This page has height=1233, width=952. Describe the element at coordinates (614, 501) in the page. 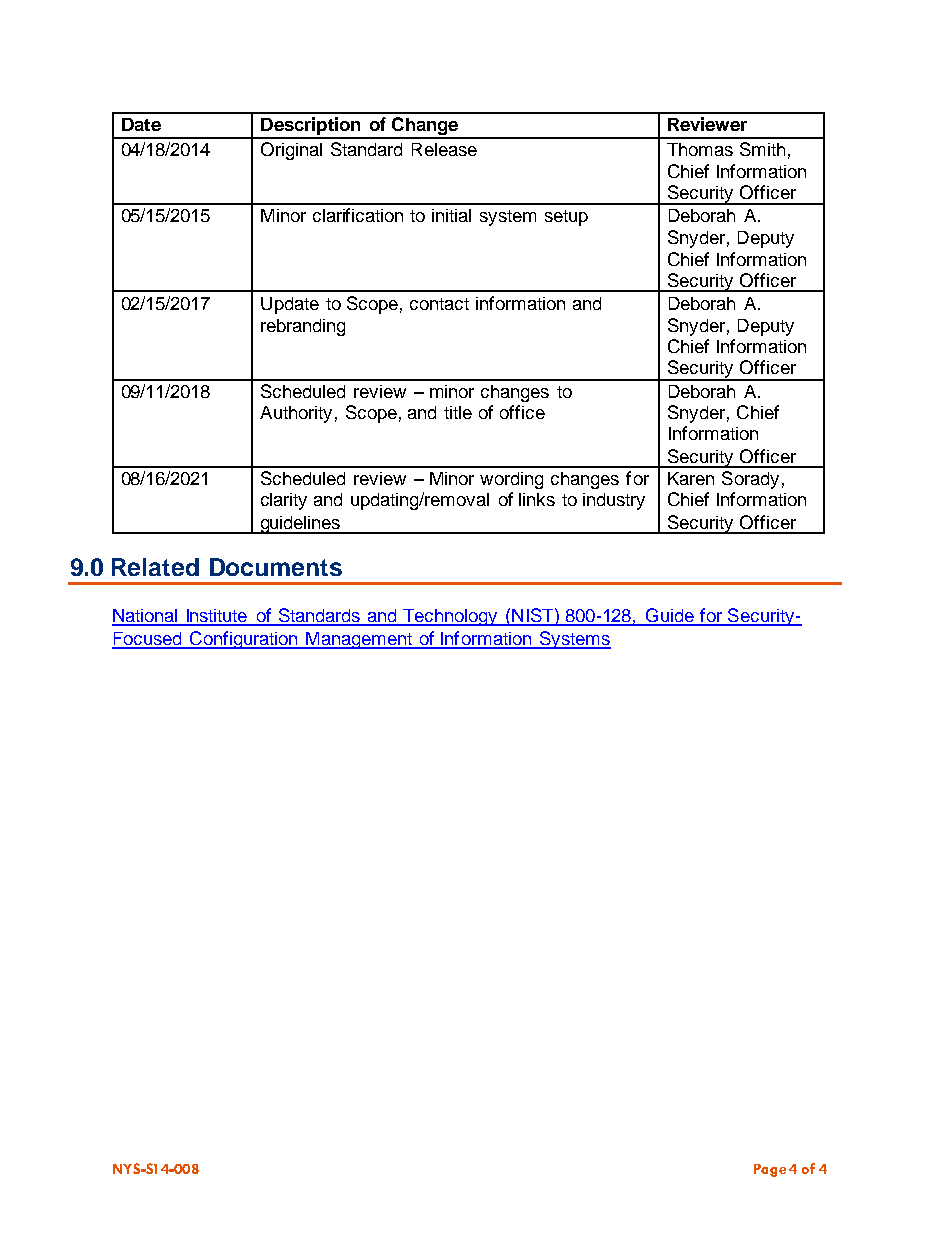

I see `industry` at that location.
